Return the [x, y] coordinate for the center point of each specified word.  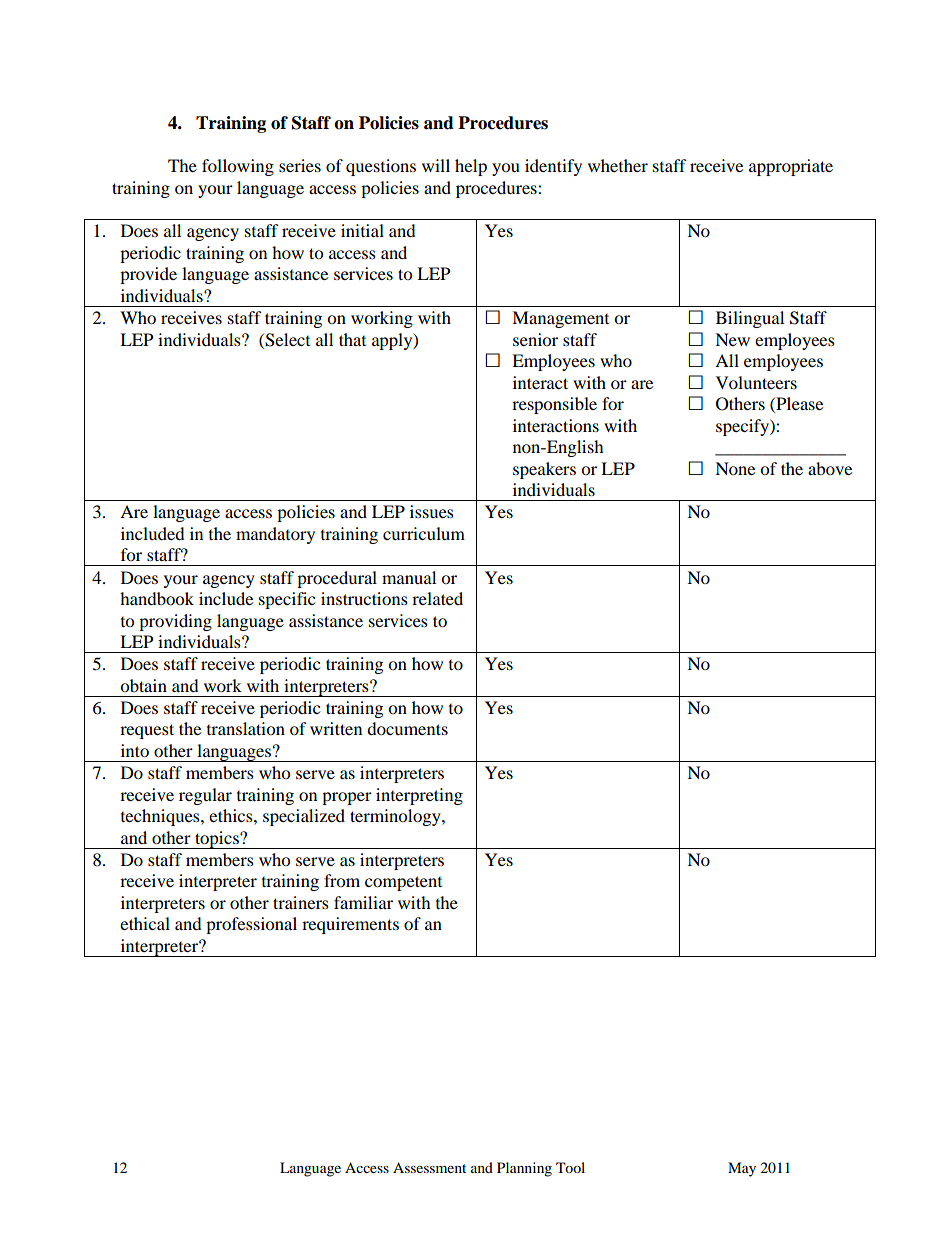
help [471, 167]
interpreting [419, 796]
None [735, 468]
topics [217, 840]
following [238, 167]
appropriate [791, 167]
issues [432, 511]
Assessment [429, 1167]
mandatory [275, 535]
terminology [396, 817]
